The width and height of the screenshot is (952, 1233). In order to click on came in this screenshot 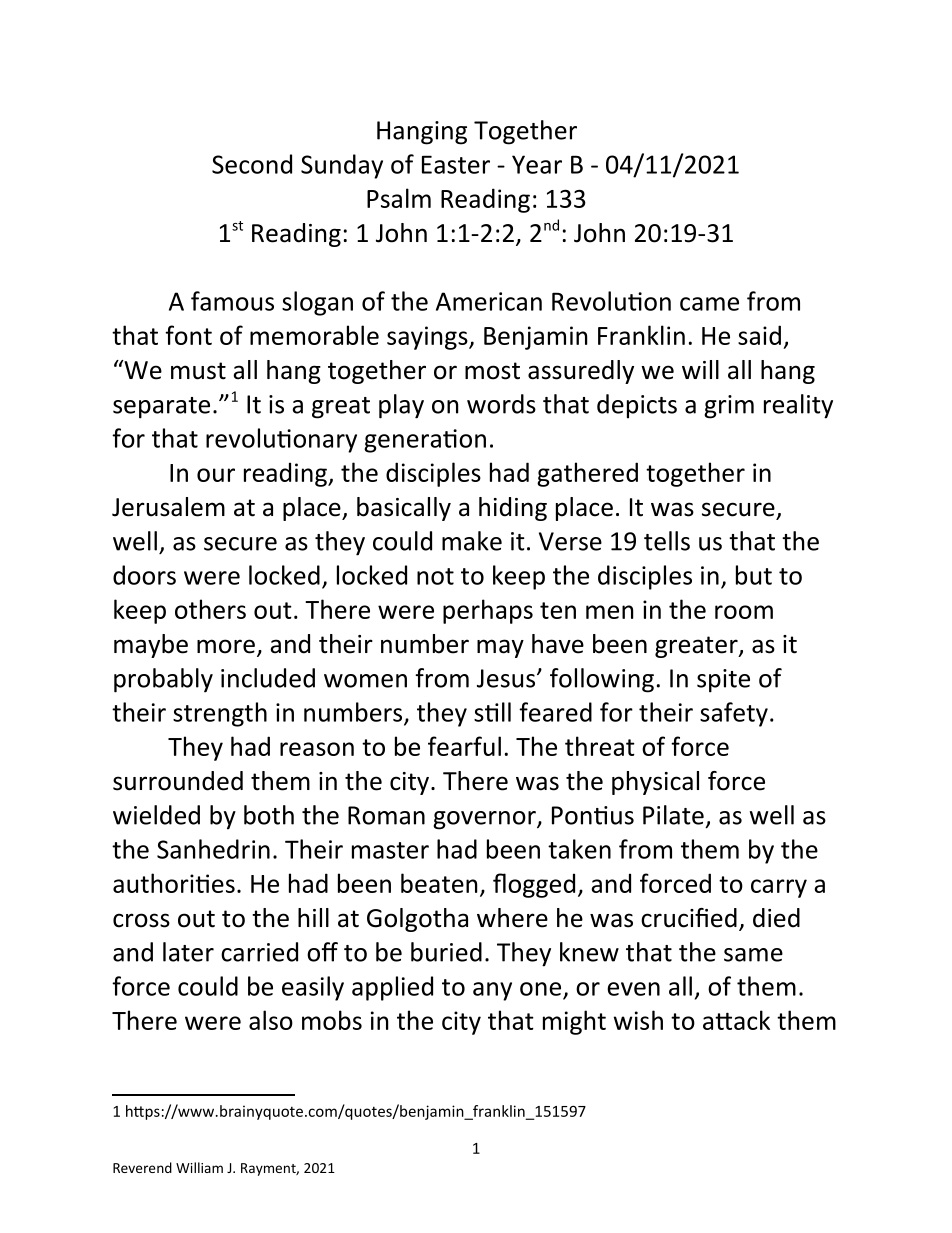, I will do `click(709, 304)`.
